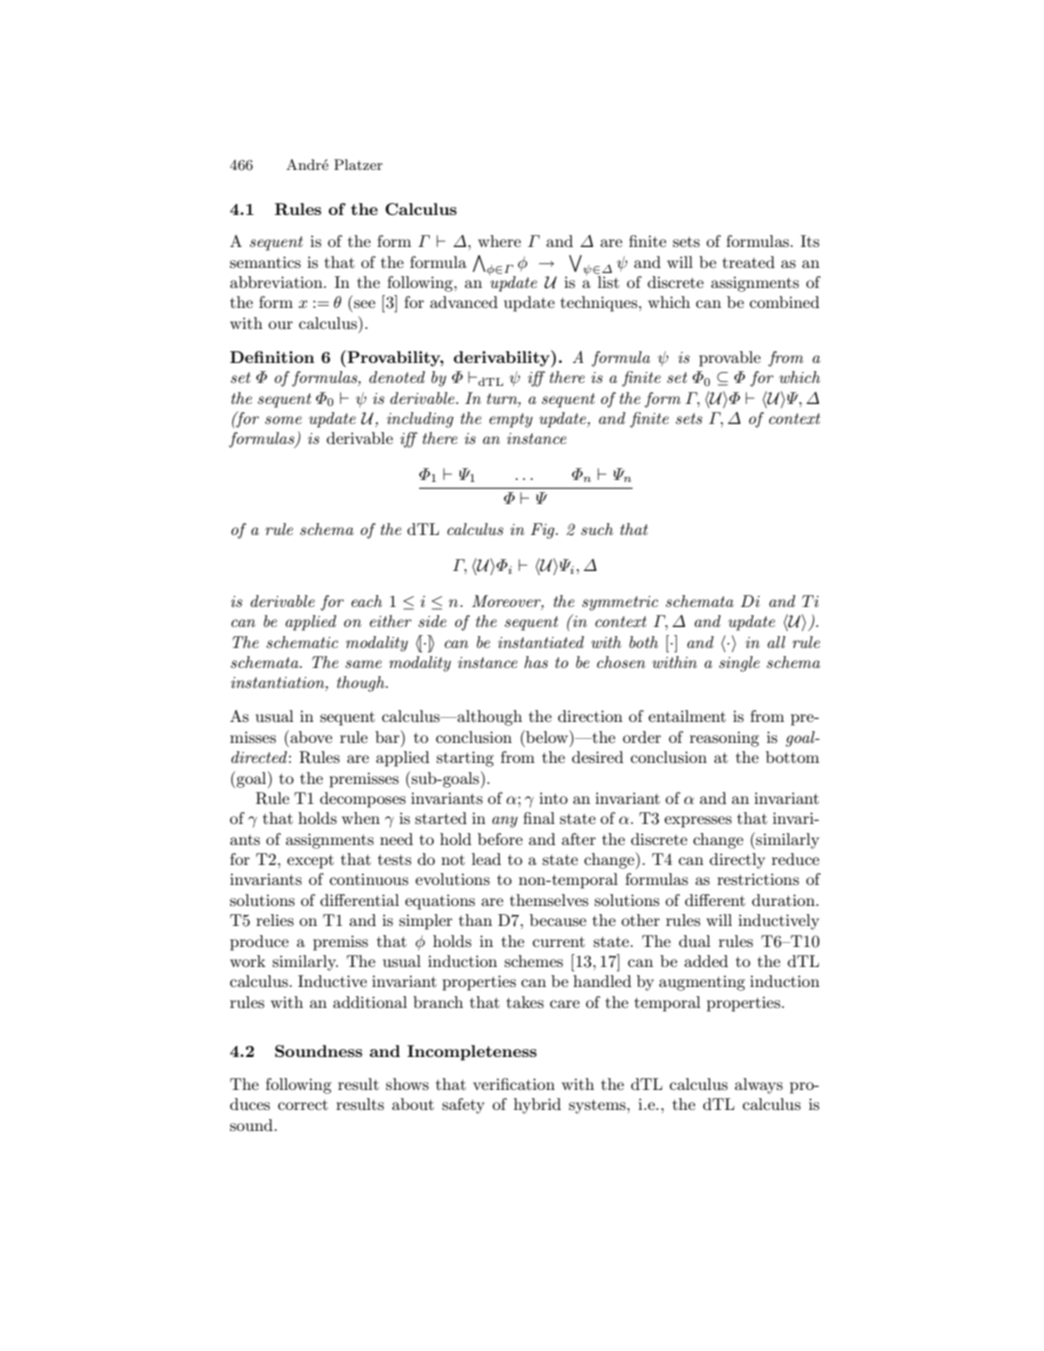 The width and height of the screenshot is (1044, 1351). I want to click on shows, so click(407, 1084).
